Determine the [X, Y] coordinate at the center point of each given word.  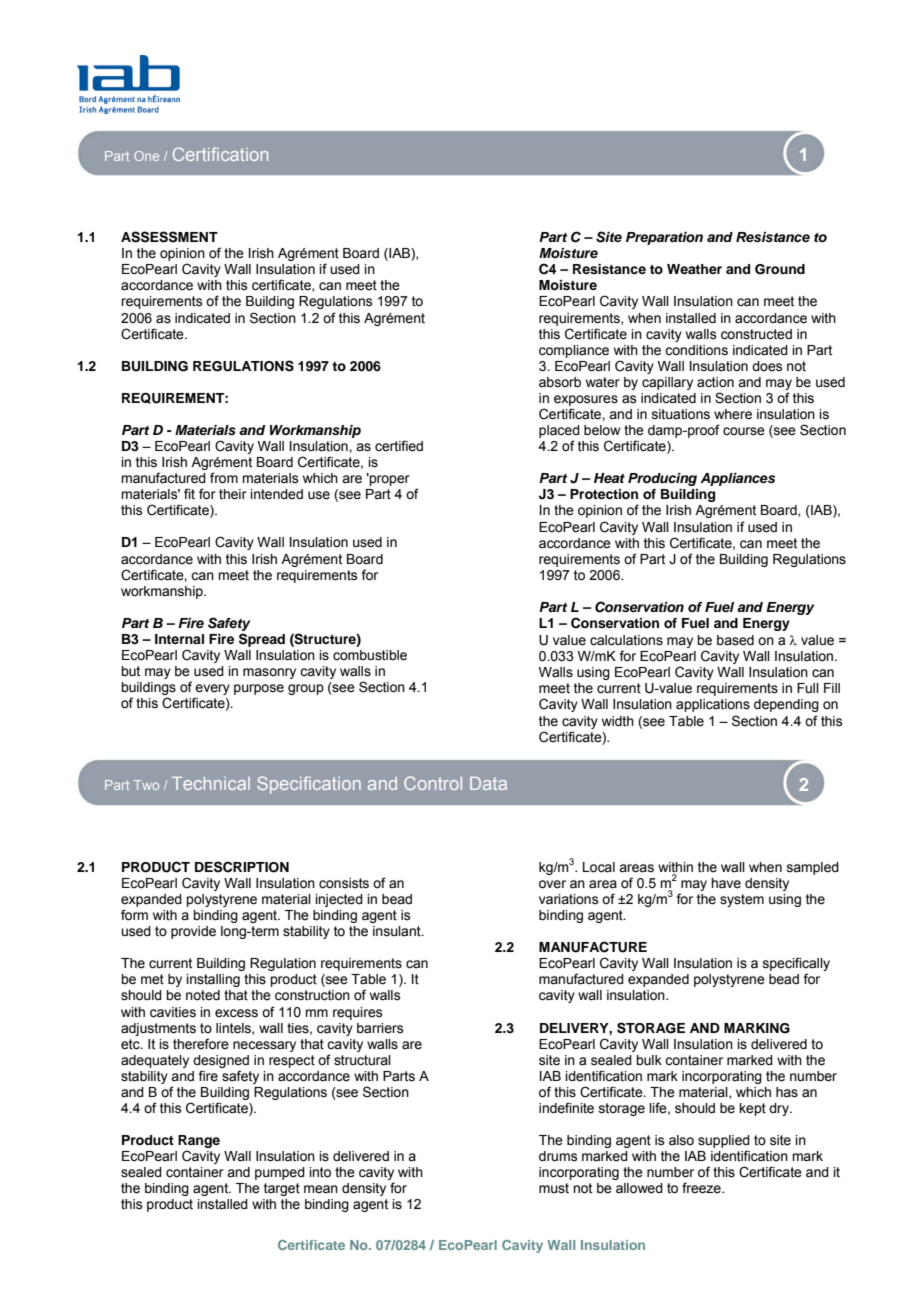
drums [558, 1156]
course [744, 431]
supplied [724, 1141]
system [742, 900]
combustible [370, 655]
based [735, 640]
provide [193, 932]
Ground [780, 269]
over [552, 884]
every [212, 691]
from [224, 478]
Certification [220, 154]
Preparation [664, 238]
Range [199, 1143]
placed [559, 431]
